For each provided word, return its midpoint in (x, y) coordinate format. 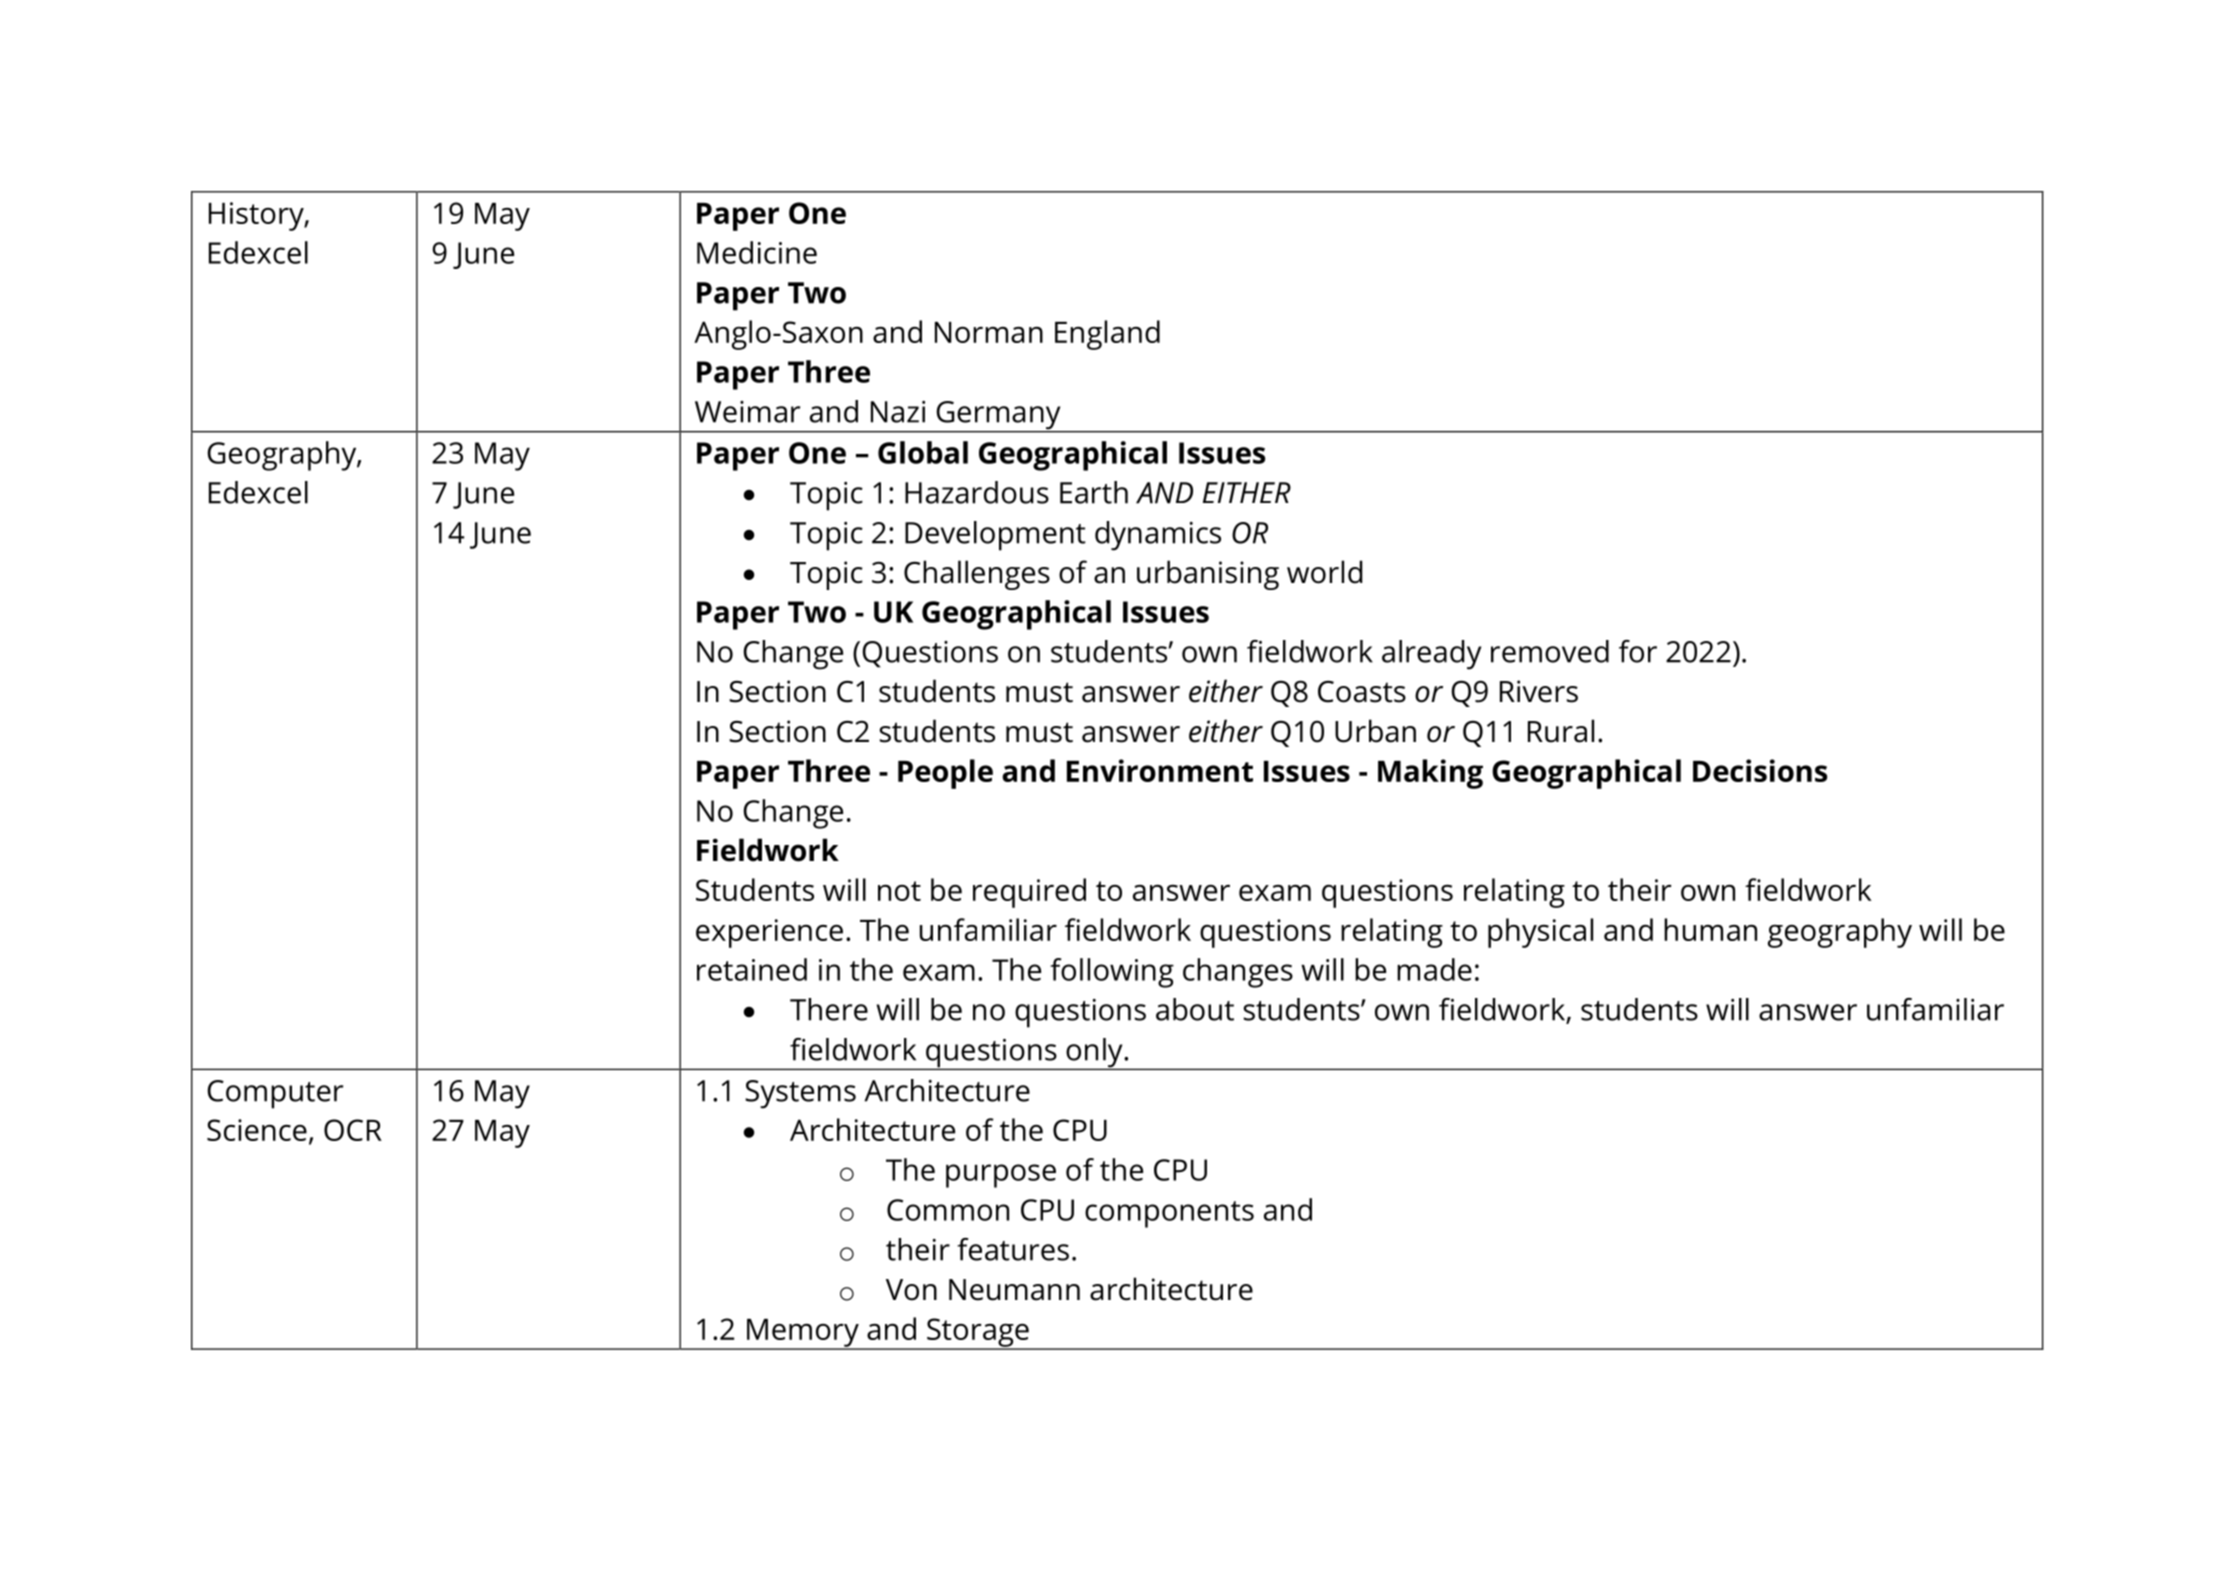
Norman (989, 332)
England (1107, 335)
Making (1430, 774)
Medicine (757, 252)
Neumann (1014, 1290)
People (945, 774)
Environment (1160, 770)
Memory (803, 1334)
